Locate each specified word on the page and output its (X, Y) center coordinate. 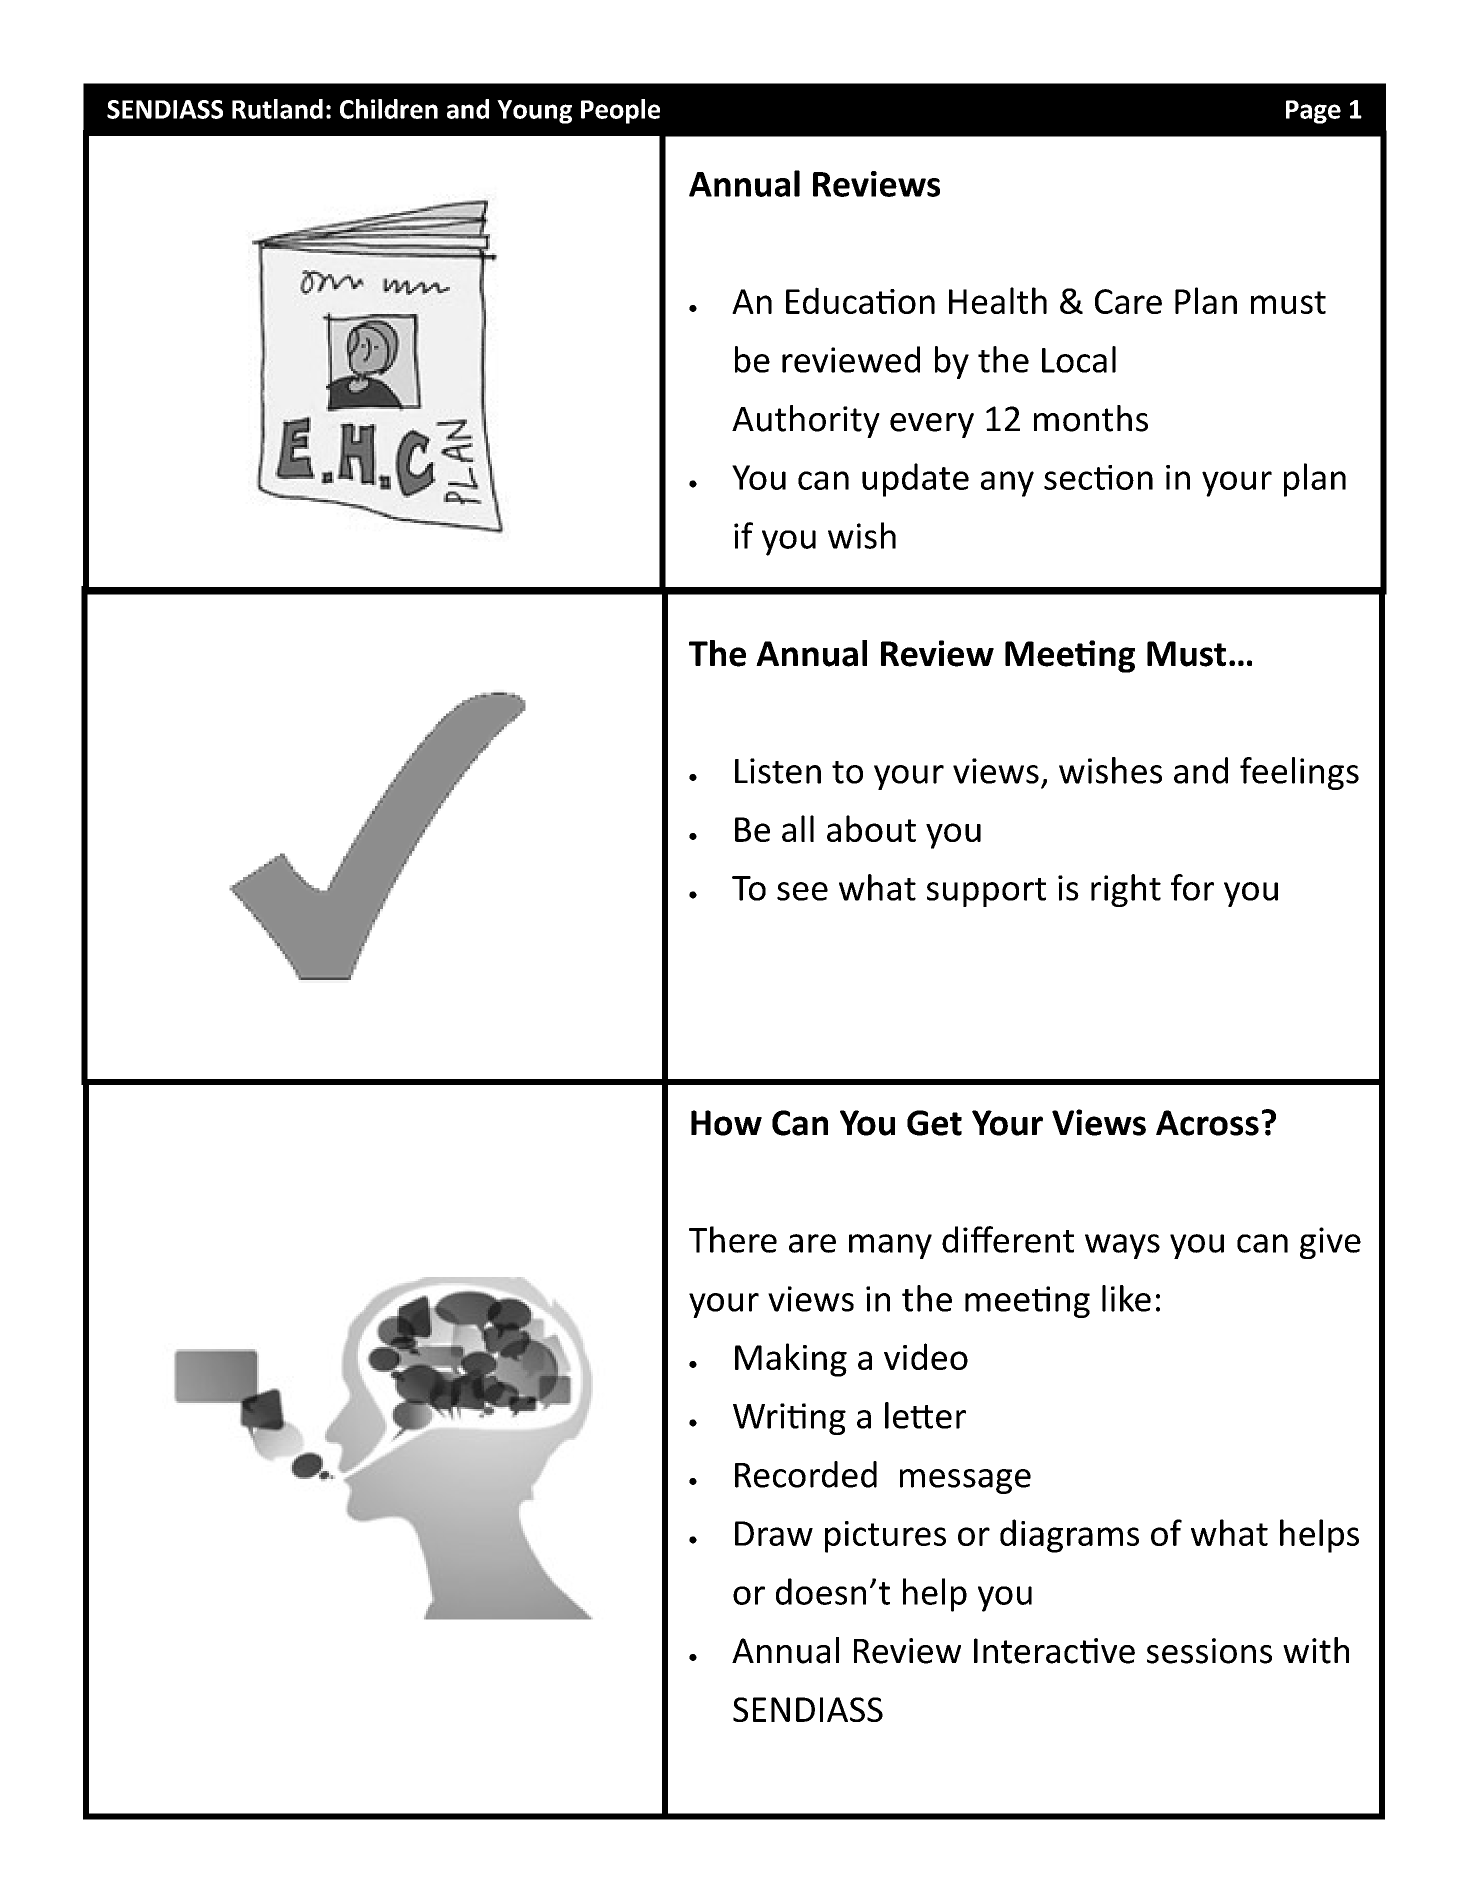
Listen (778, 771)
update (915, 480)
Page (1313, 112)
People (620, 111)
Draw (774, 1533)
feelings (1299, 773)
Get (934, 1123)
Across (1207, 1123)
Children (389, 109)
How (726, 1123)
